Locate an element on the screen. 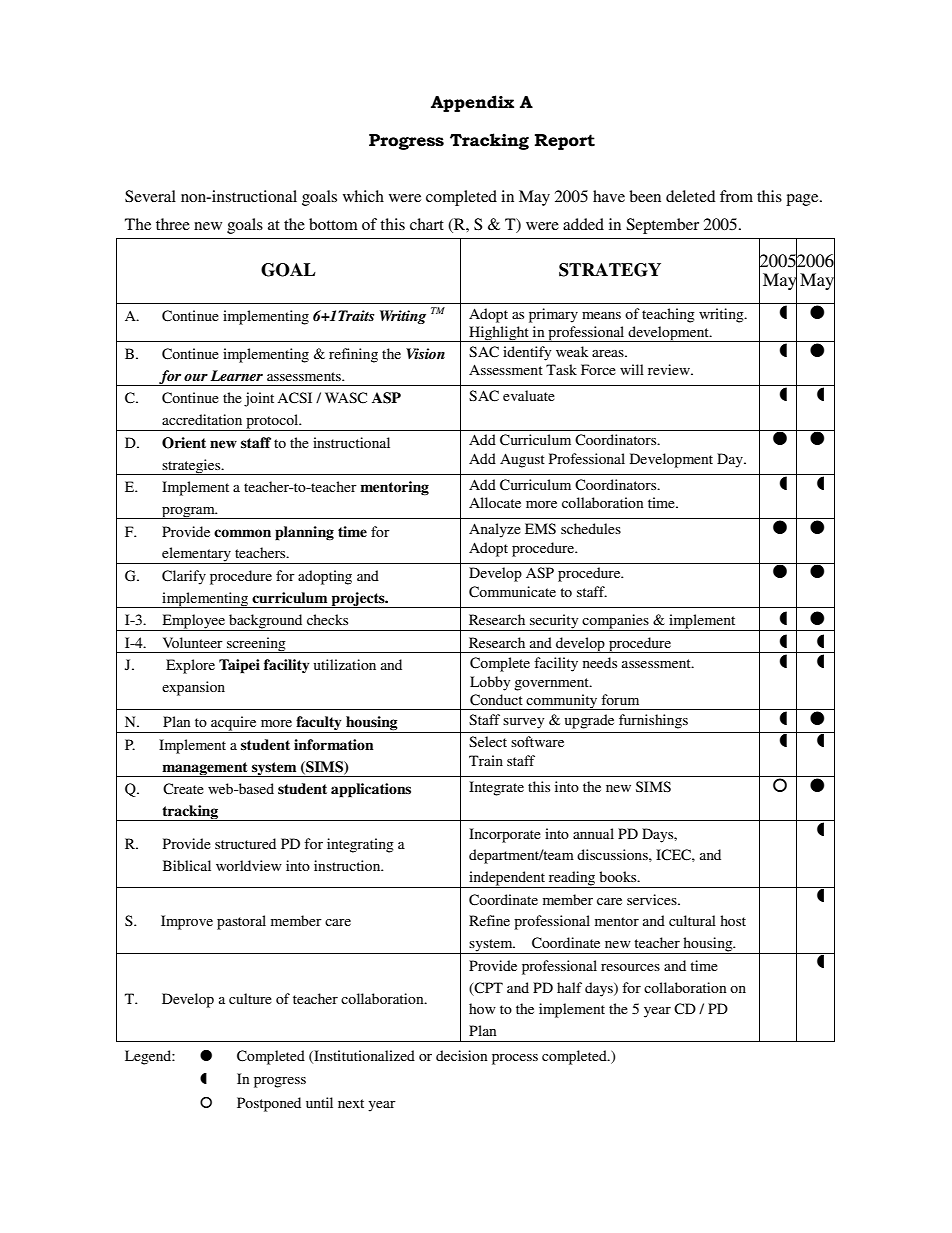  Learner is located at coordinates (237, 375).
